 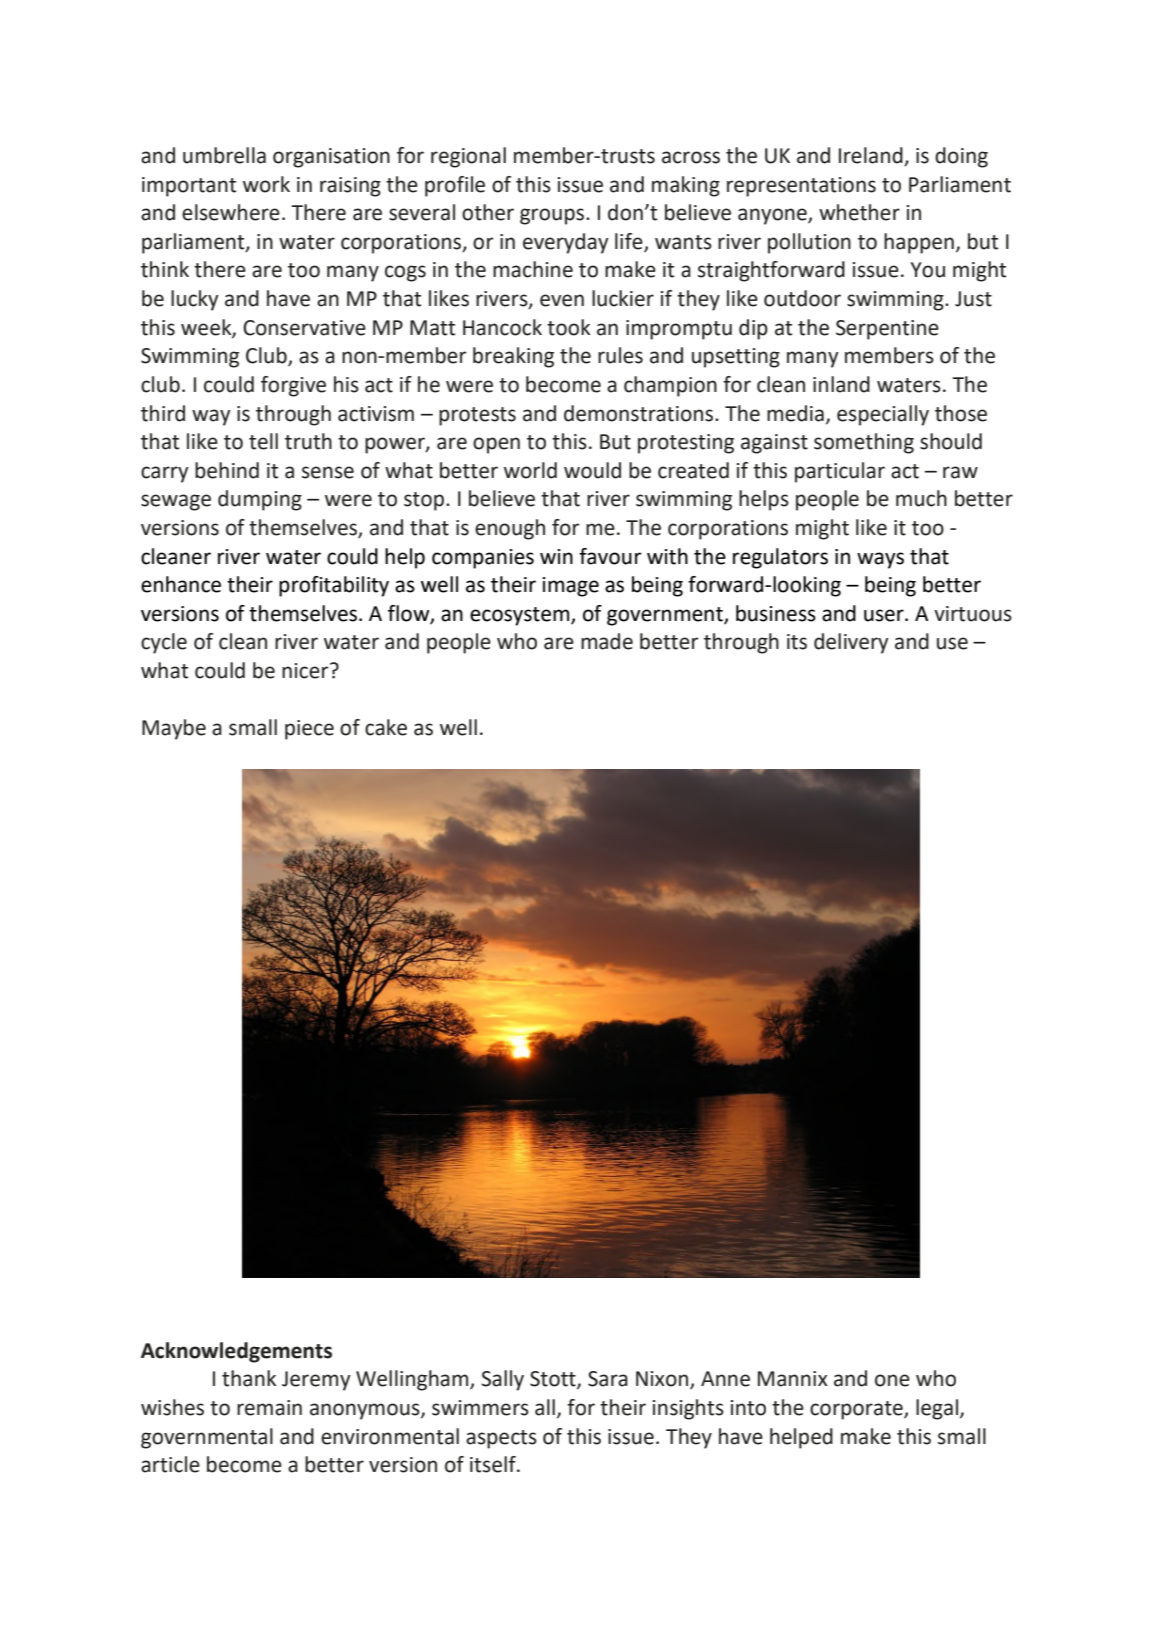 I want to click on groups, so click(x=553, y=216).
